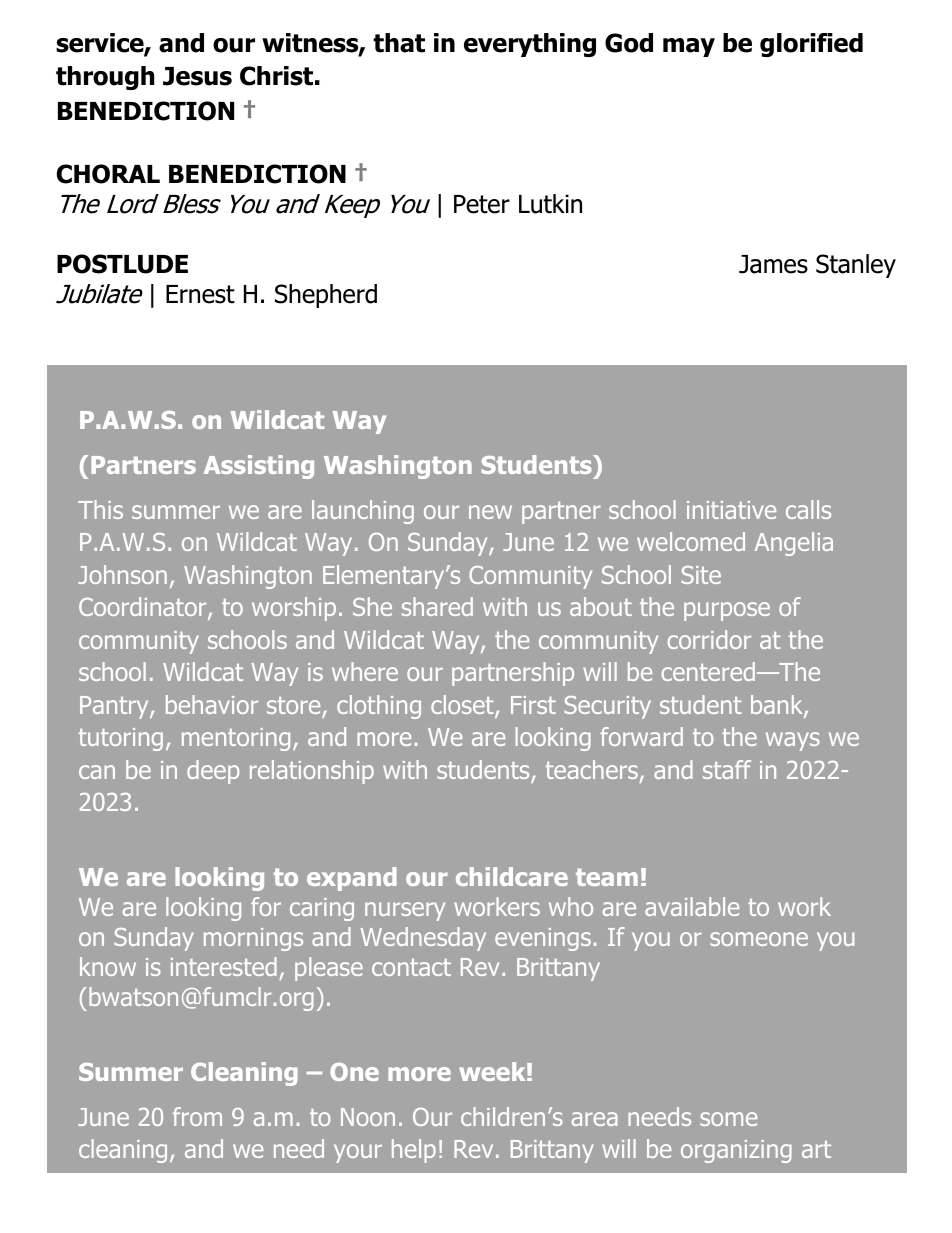 This screenshot has height=1233, width=952. I want to click on Peter, so click(482, 204).
